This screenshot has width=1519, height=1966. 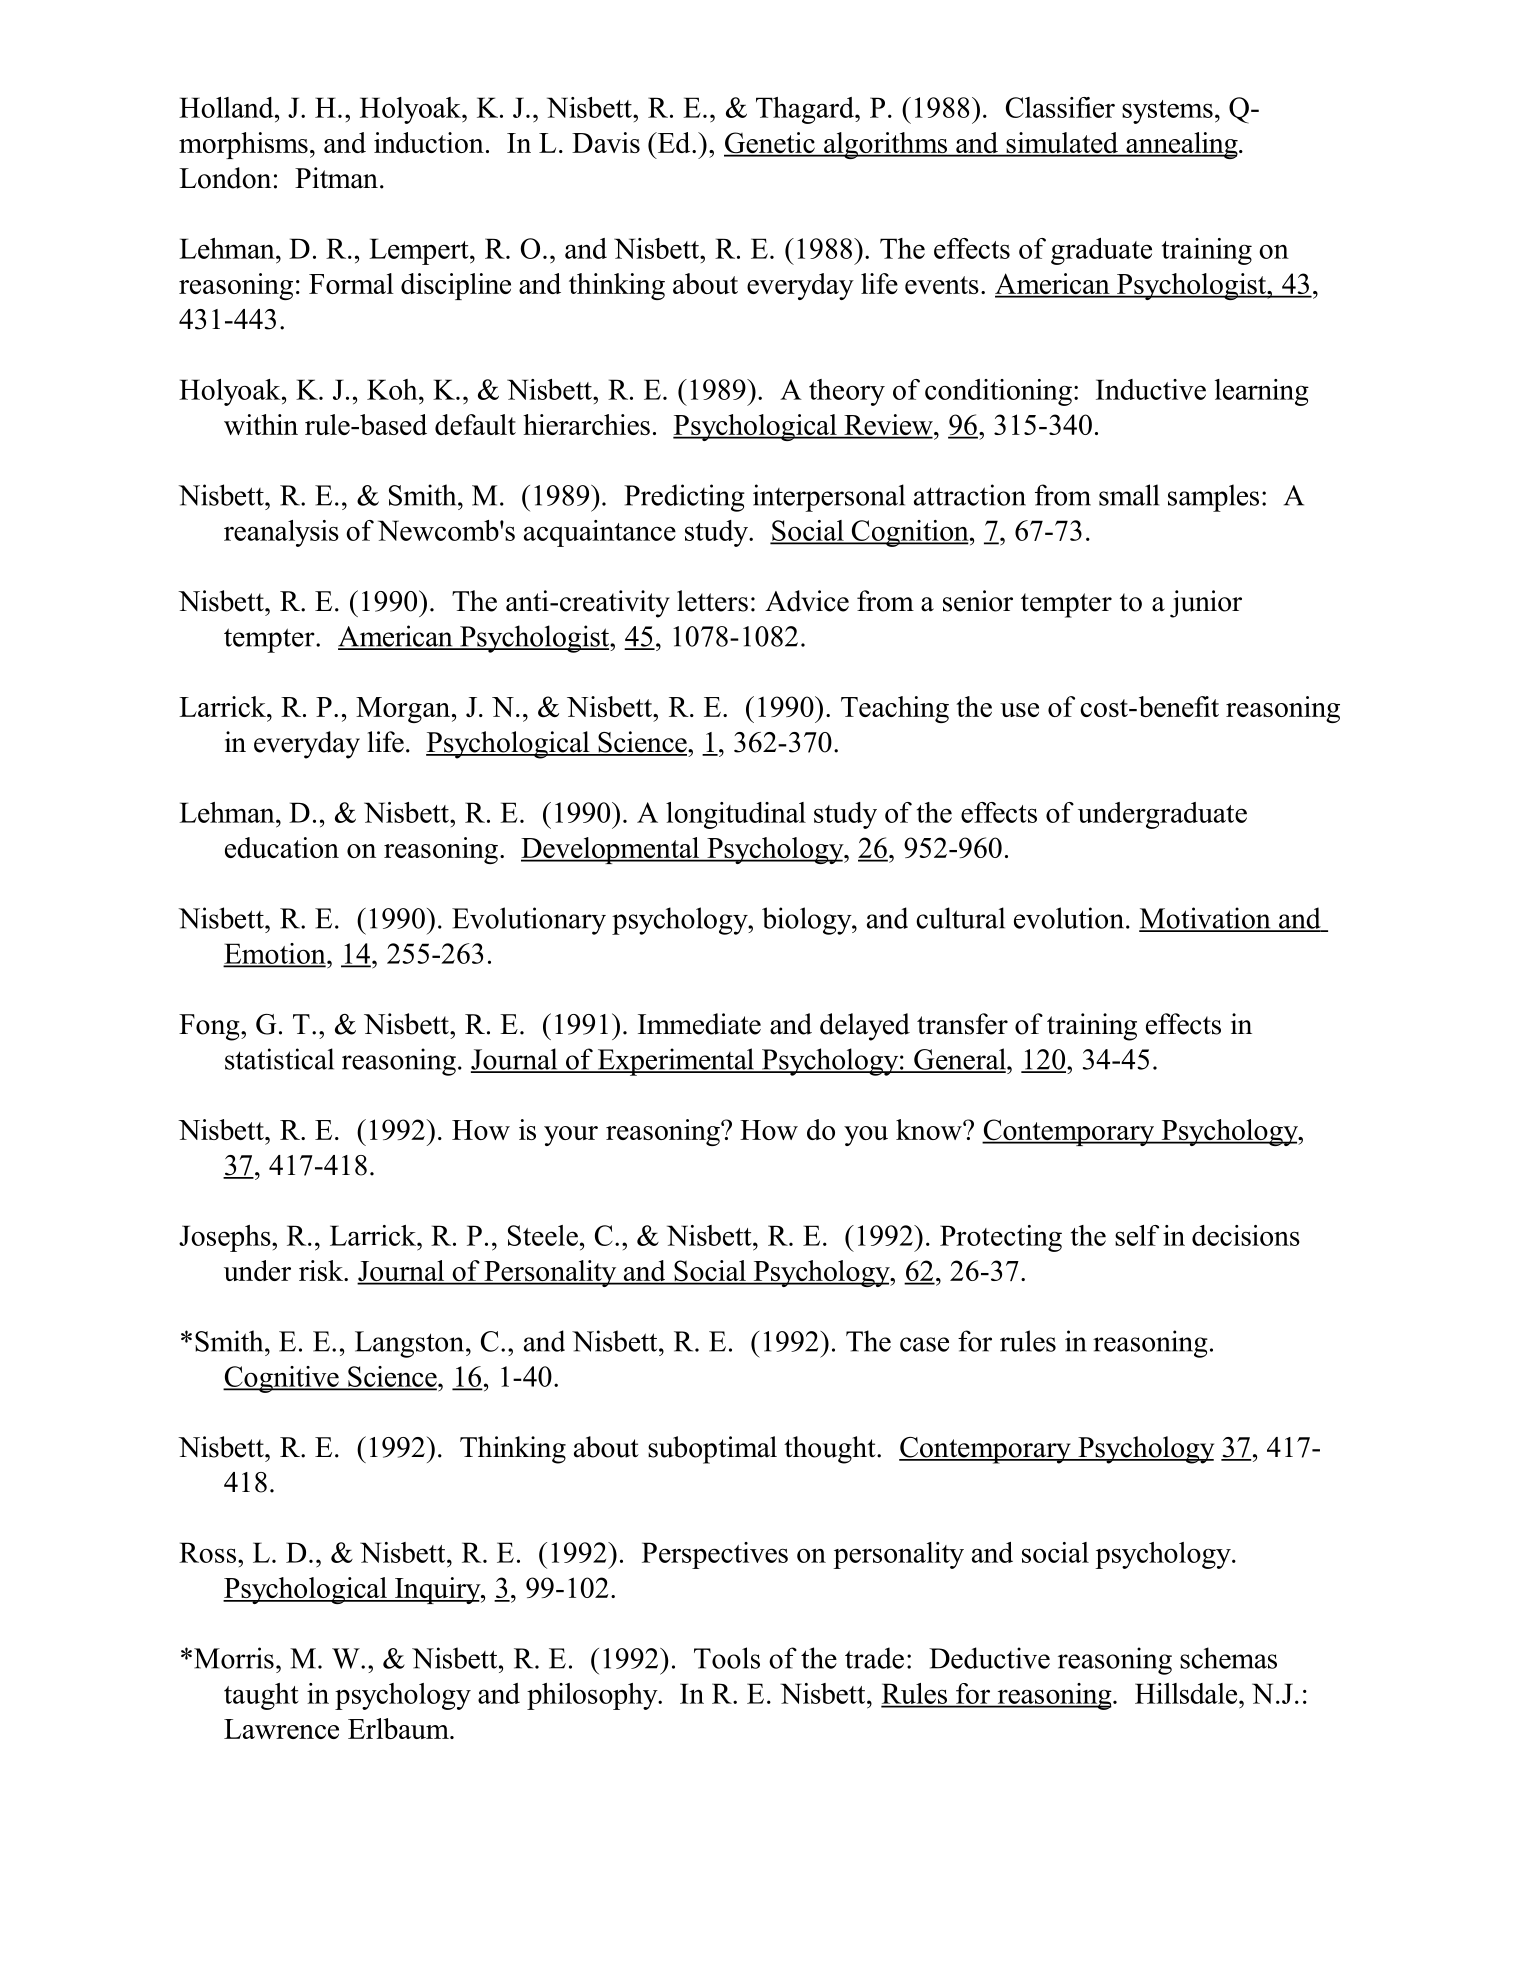 What do you see at coordinates (1182, 145) in the screenshot?
I see `annealing` at bounding box center [1182, 145].
